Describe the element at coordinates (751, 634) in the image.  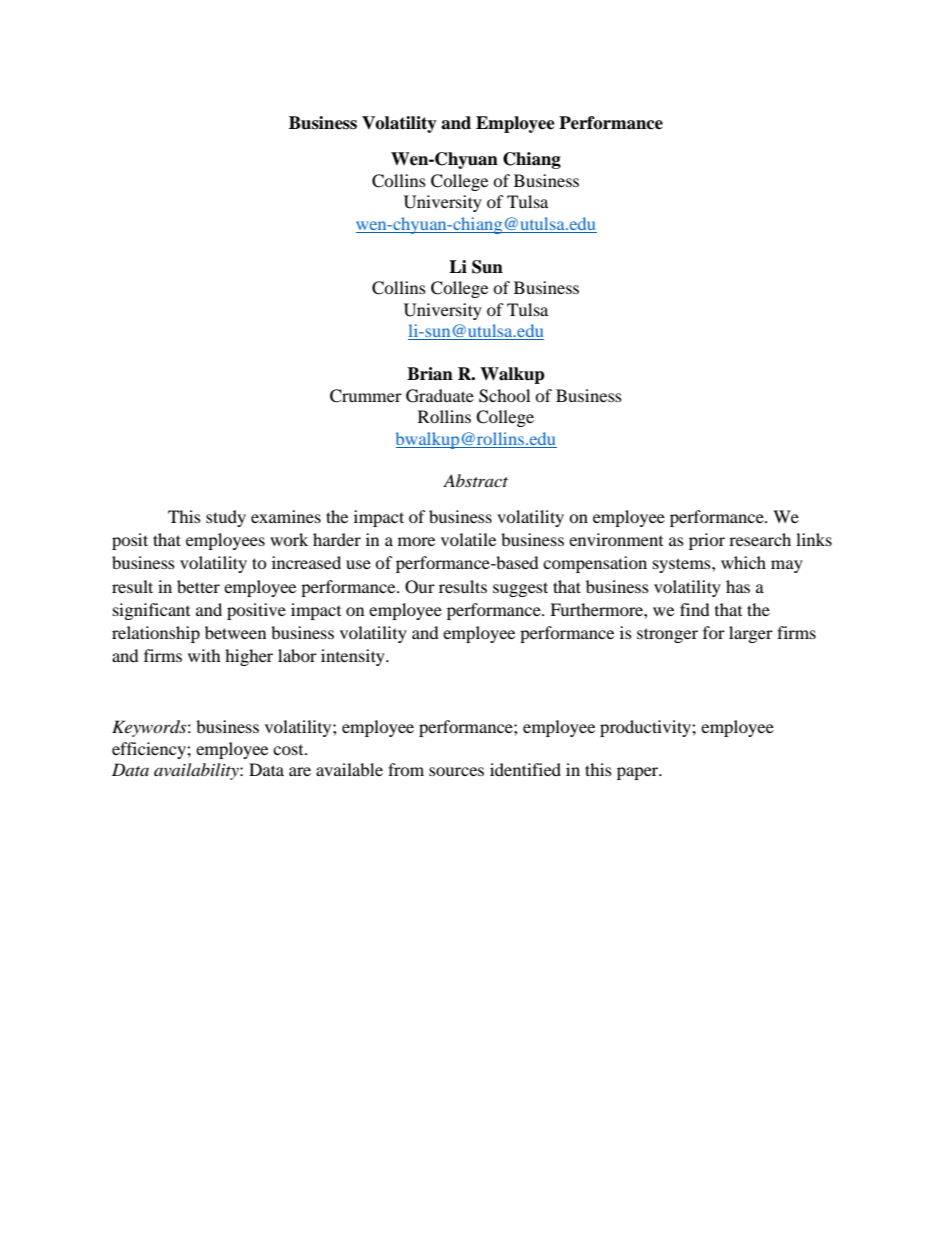
I see `larger` at that location.
